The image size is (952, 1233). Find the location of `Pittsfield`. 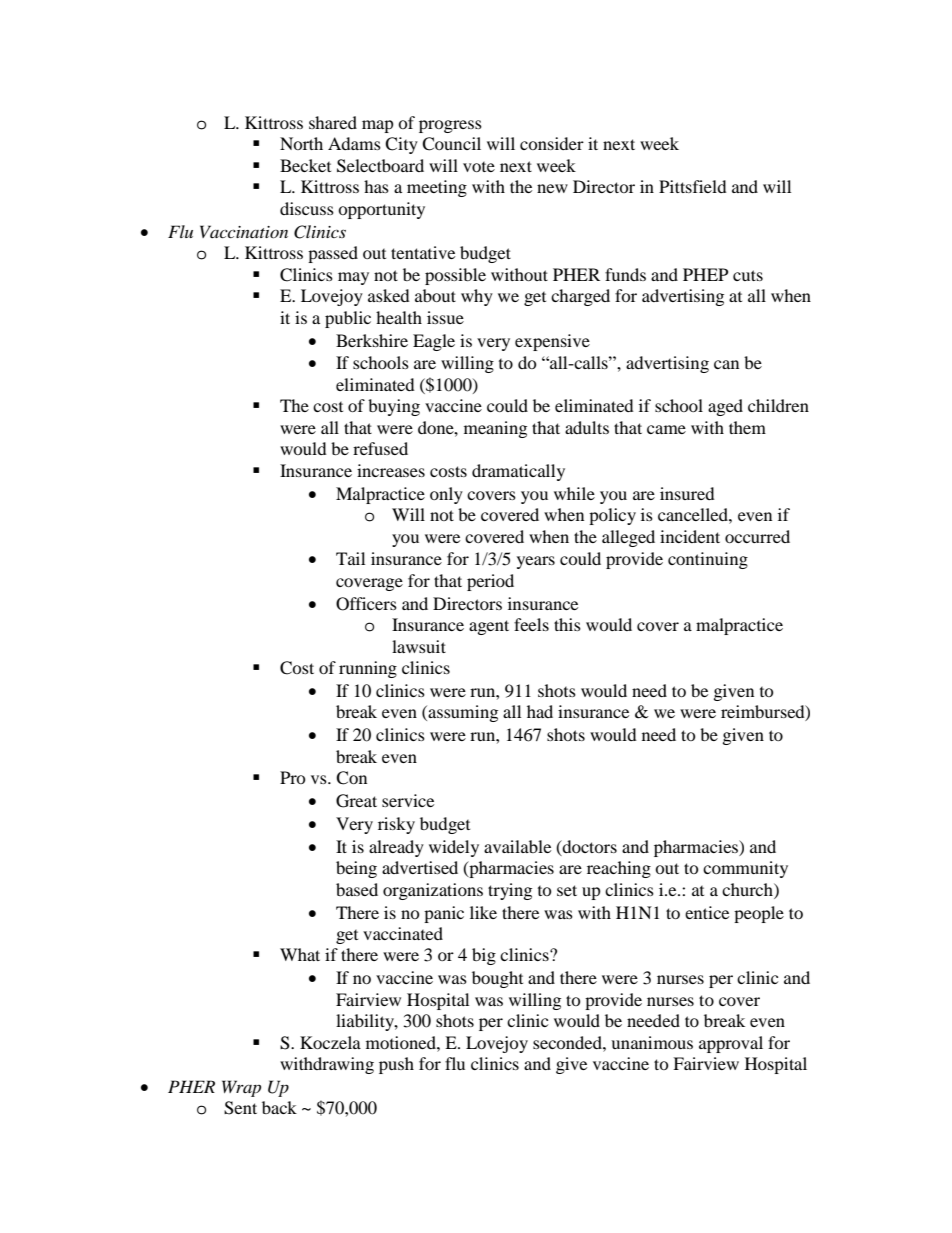

Pittsfield is located at coordinates (693, 186).
